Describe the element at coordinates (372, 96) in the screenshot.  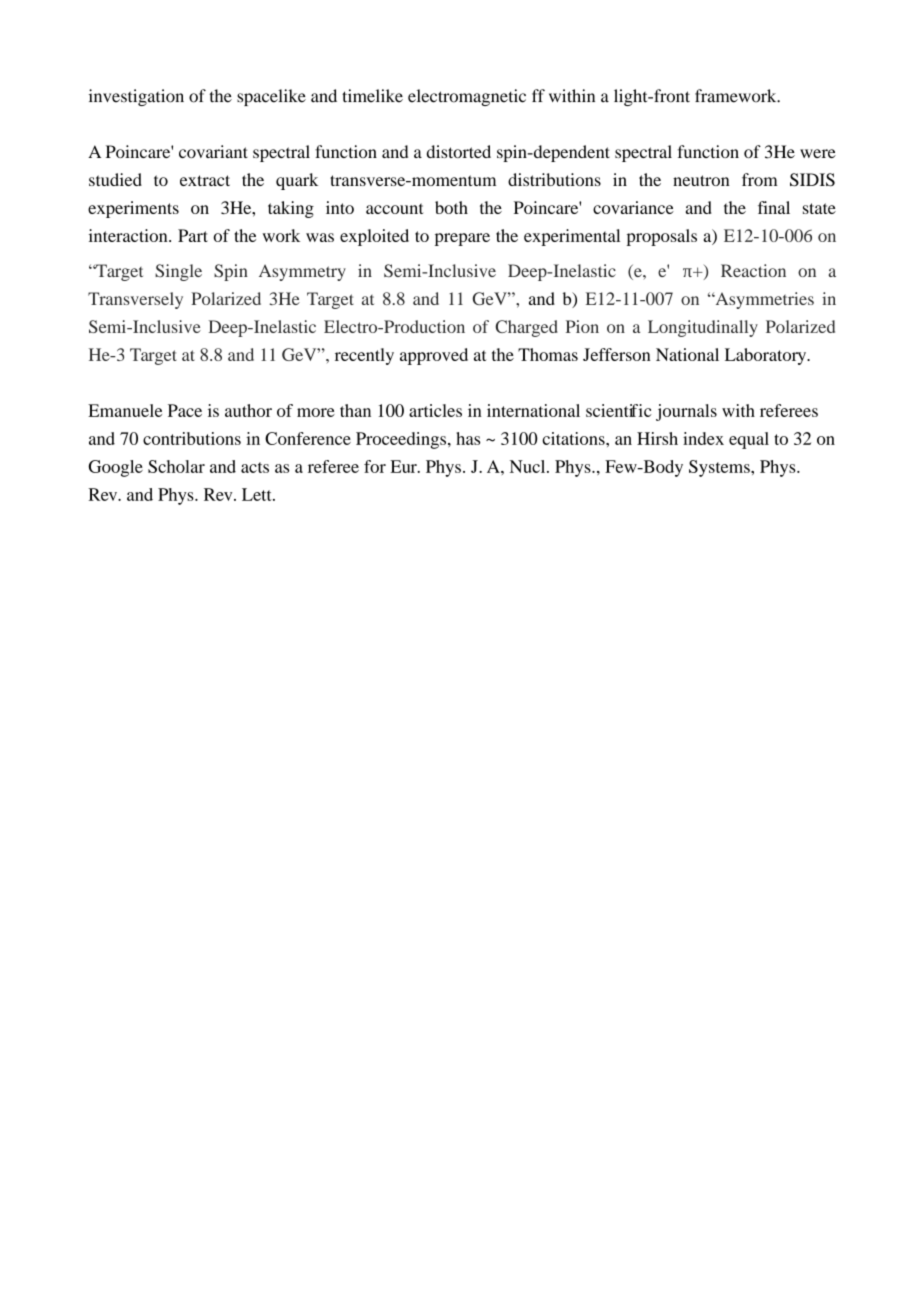
I see `timelike` at that location.
